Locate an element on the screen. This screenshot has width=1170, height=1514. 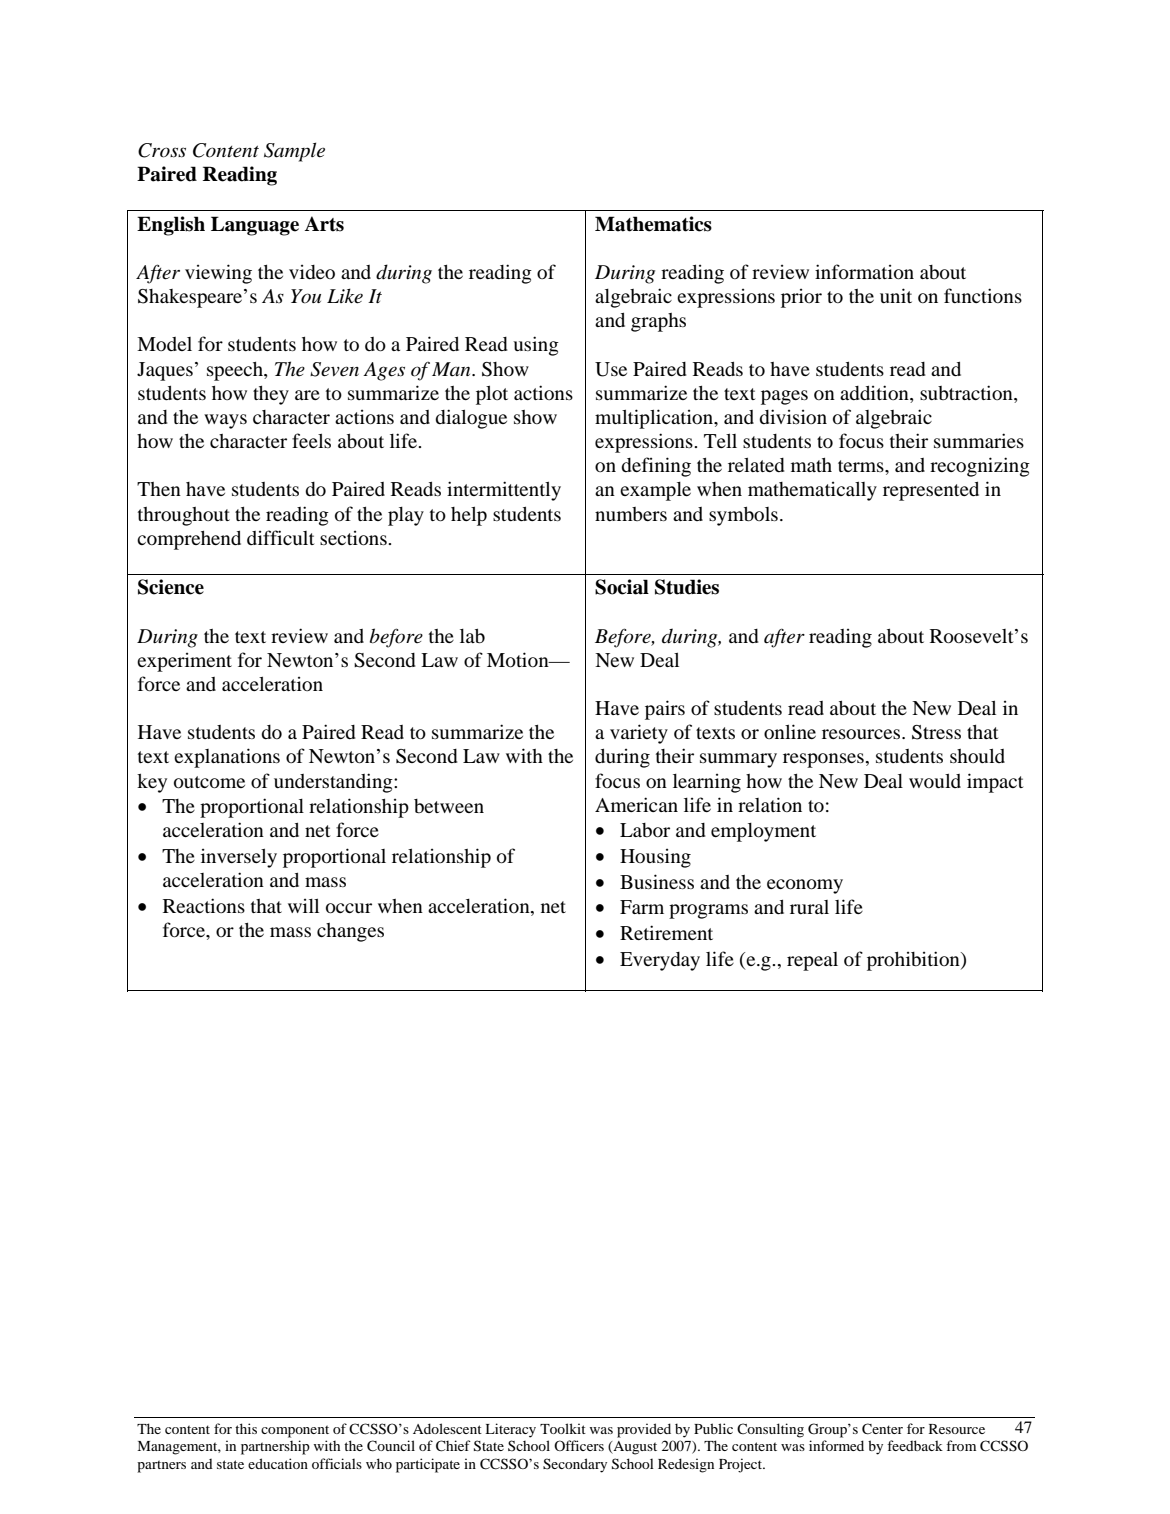
represented is located at coordinates (931, 491).
